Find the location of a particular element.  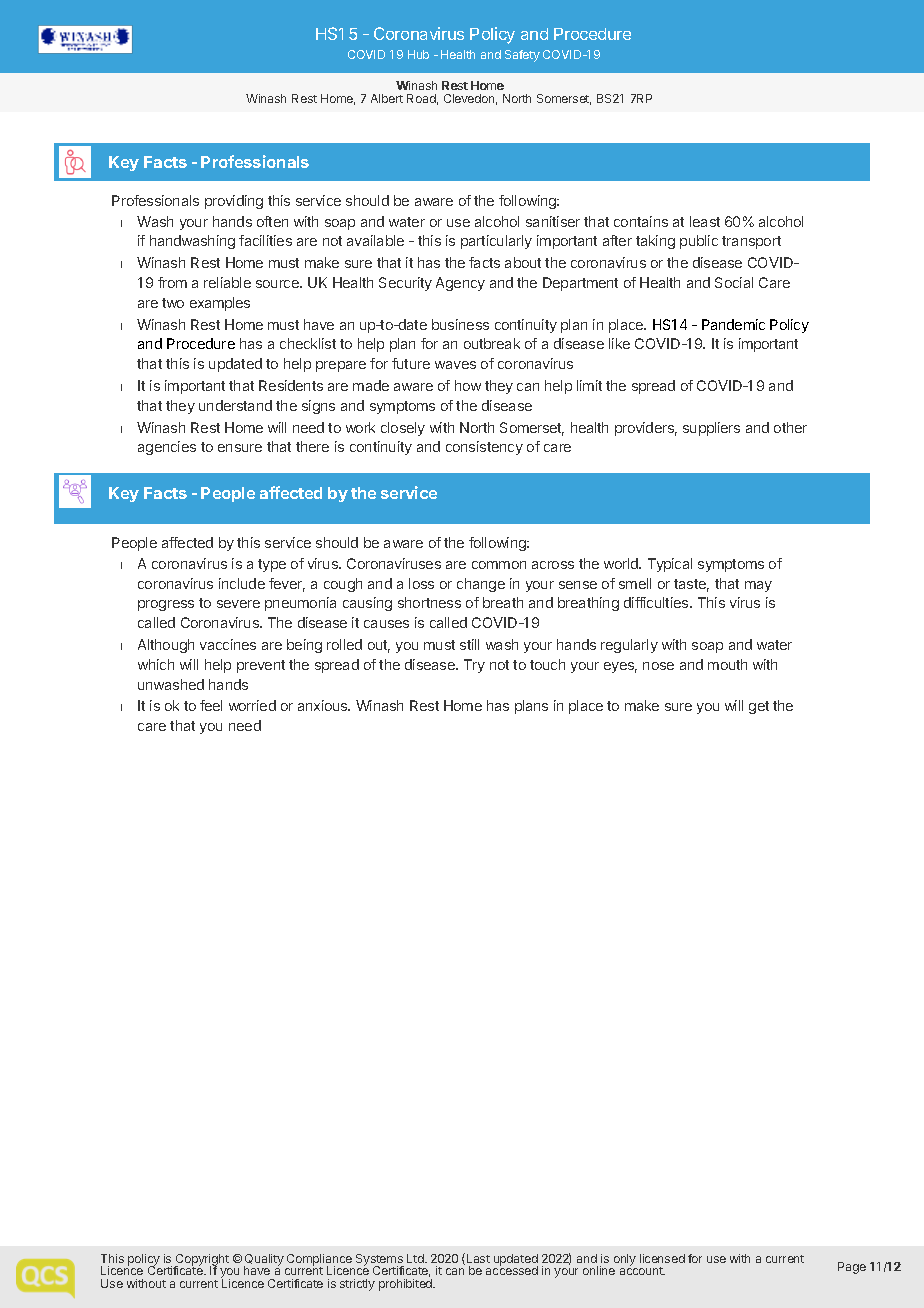

touch is located at coordinates (547, 664).
